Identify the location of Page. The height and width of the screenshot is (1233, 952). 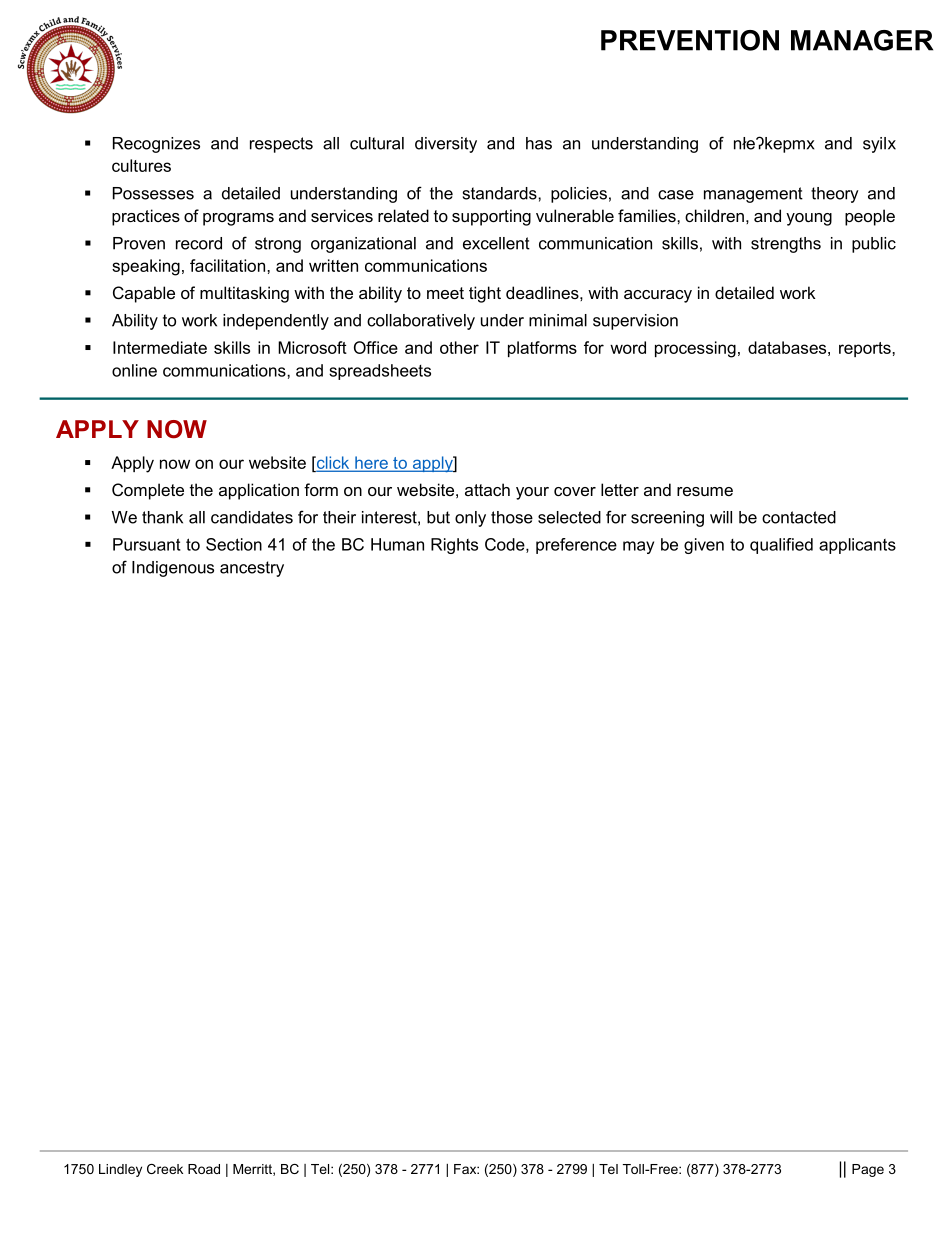
(868, 1170).
